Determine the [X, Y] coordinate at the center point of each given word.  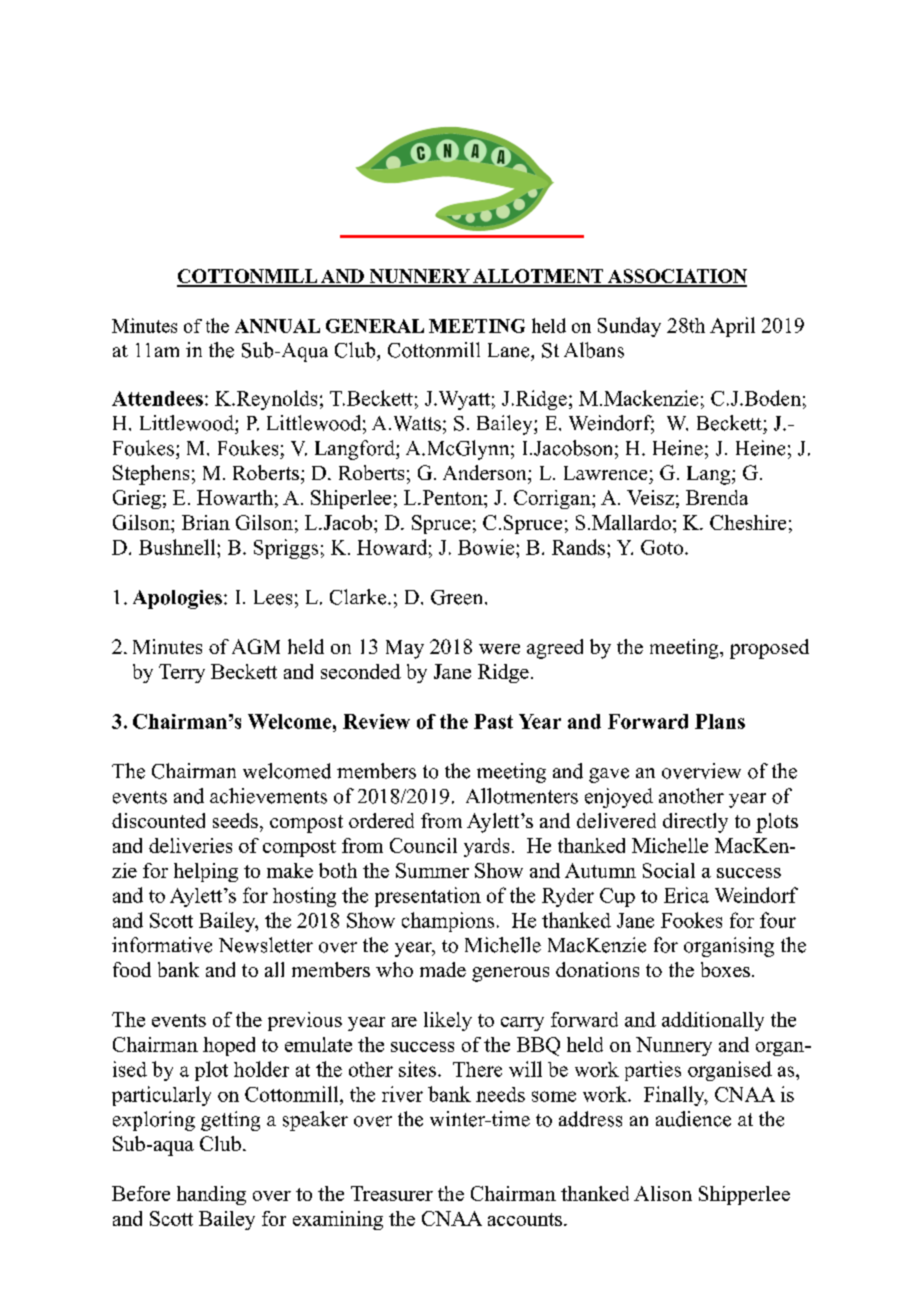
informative [162, 945]
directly [695, 823]
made [443, 969]
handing [211, 1195]
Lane [510, 350]
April [732, 327]
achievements [268, 796]
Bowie [486, 547]
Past [493, 721]
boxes [725, 969]
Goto [662, 547]
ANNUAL [277, 326]
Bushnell [178, 547]
